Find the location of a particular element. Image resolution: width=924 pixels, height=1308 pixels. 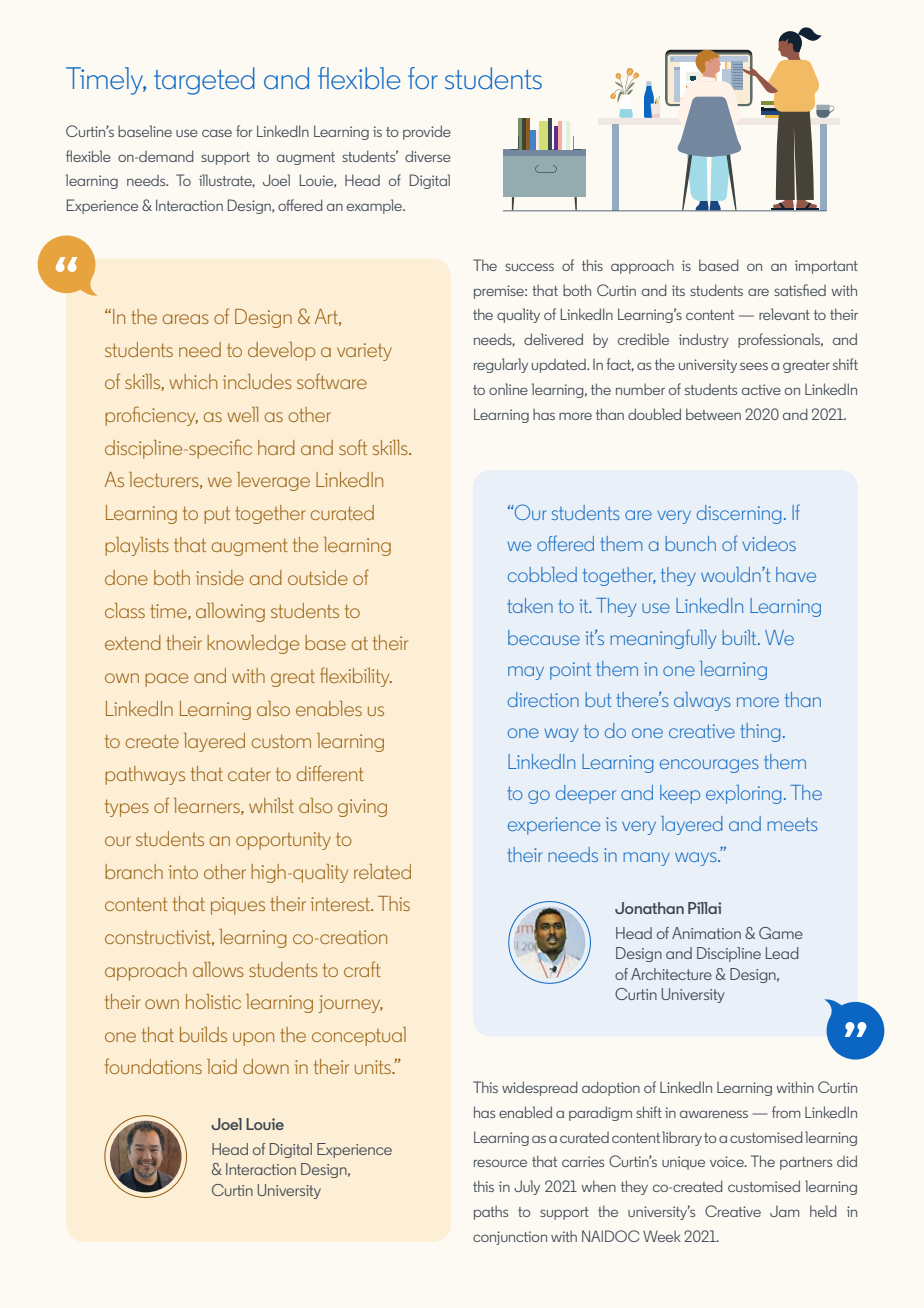

provide is located at coordinates (427, 132).
